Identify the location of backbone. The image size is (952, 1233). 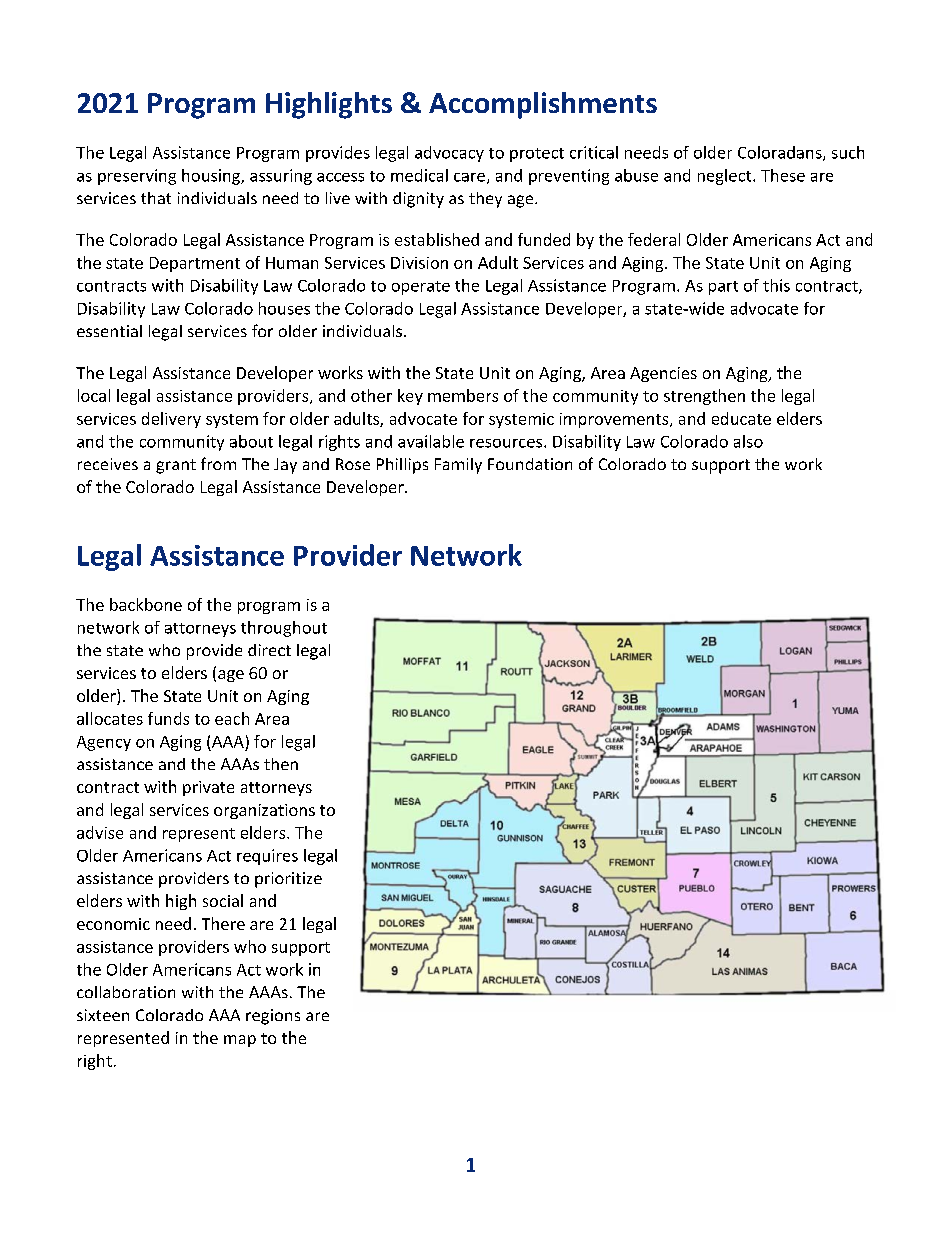
(146, 604).
